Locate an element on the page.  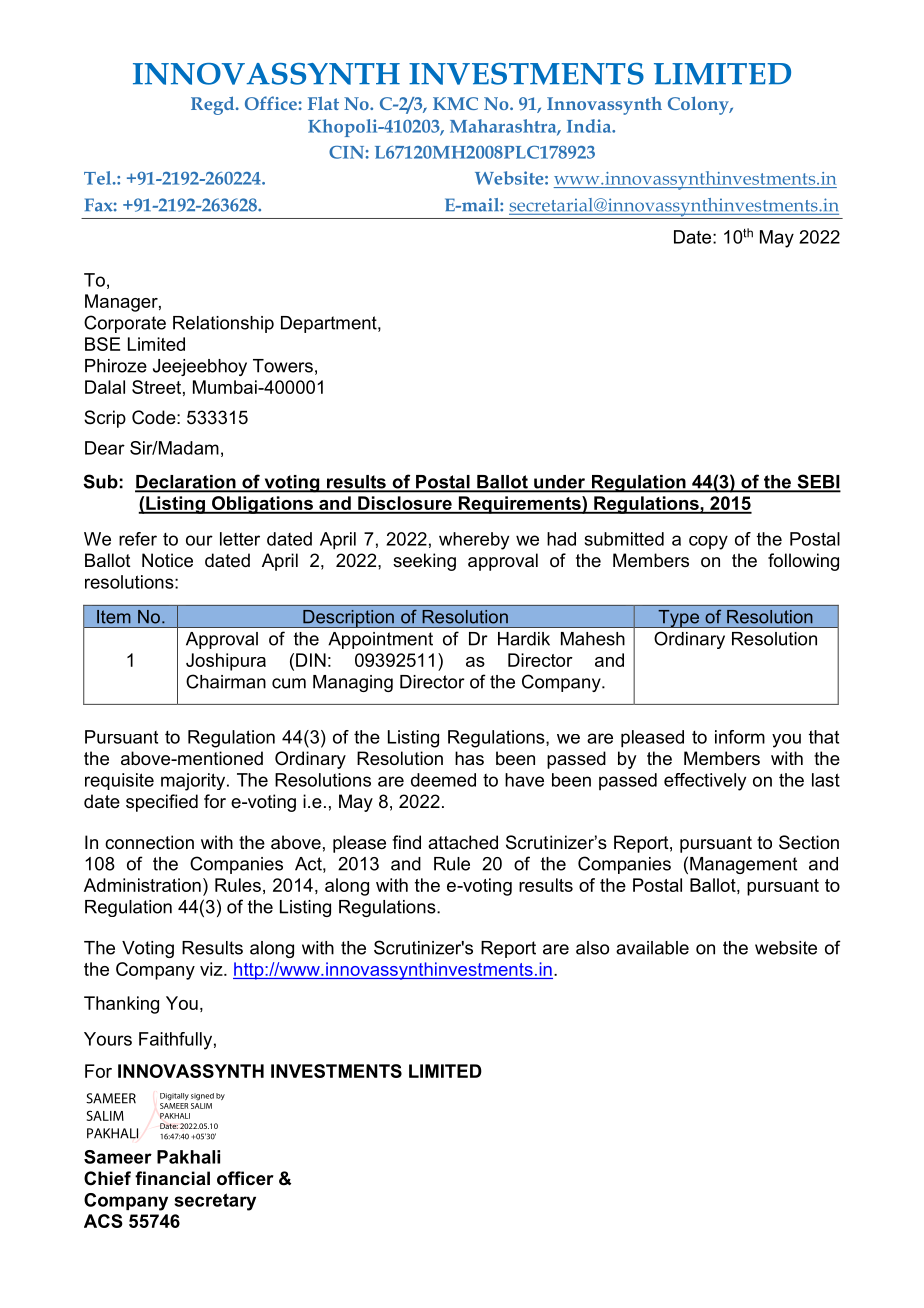
Flat is located at coordinates (323, 103).
